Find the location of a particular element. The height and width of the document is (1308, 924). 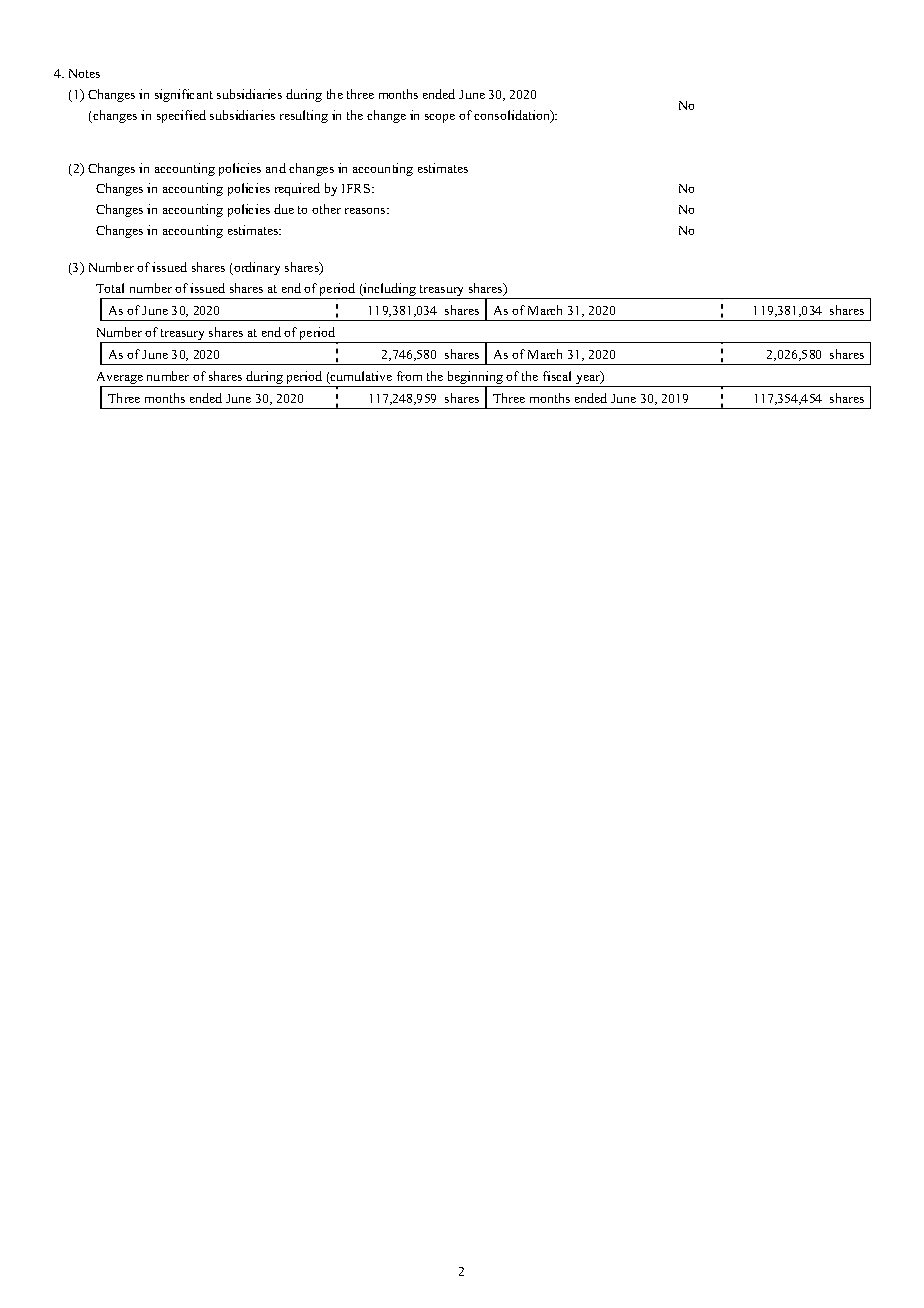

beginning is located at coordinates (475, 379).
